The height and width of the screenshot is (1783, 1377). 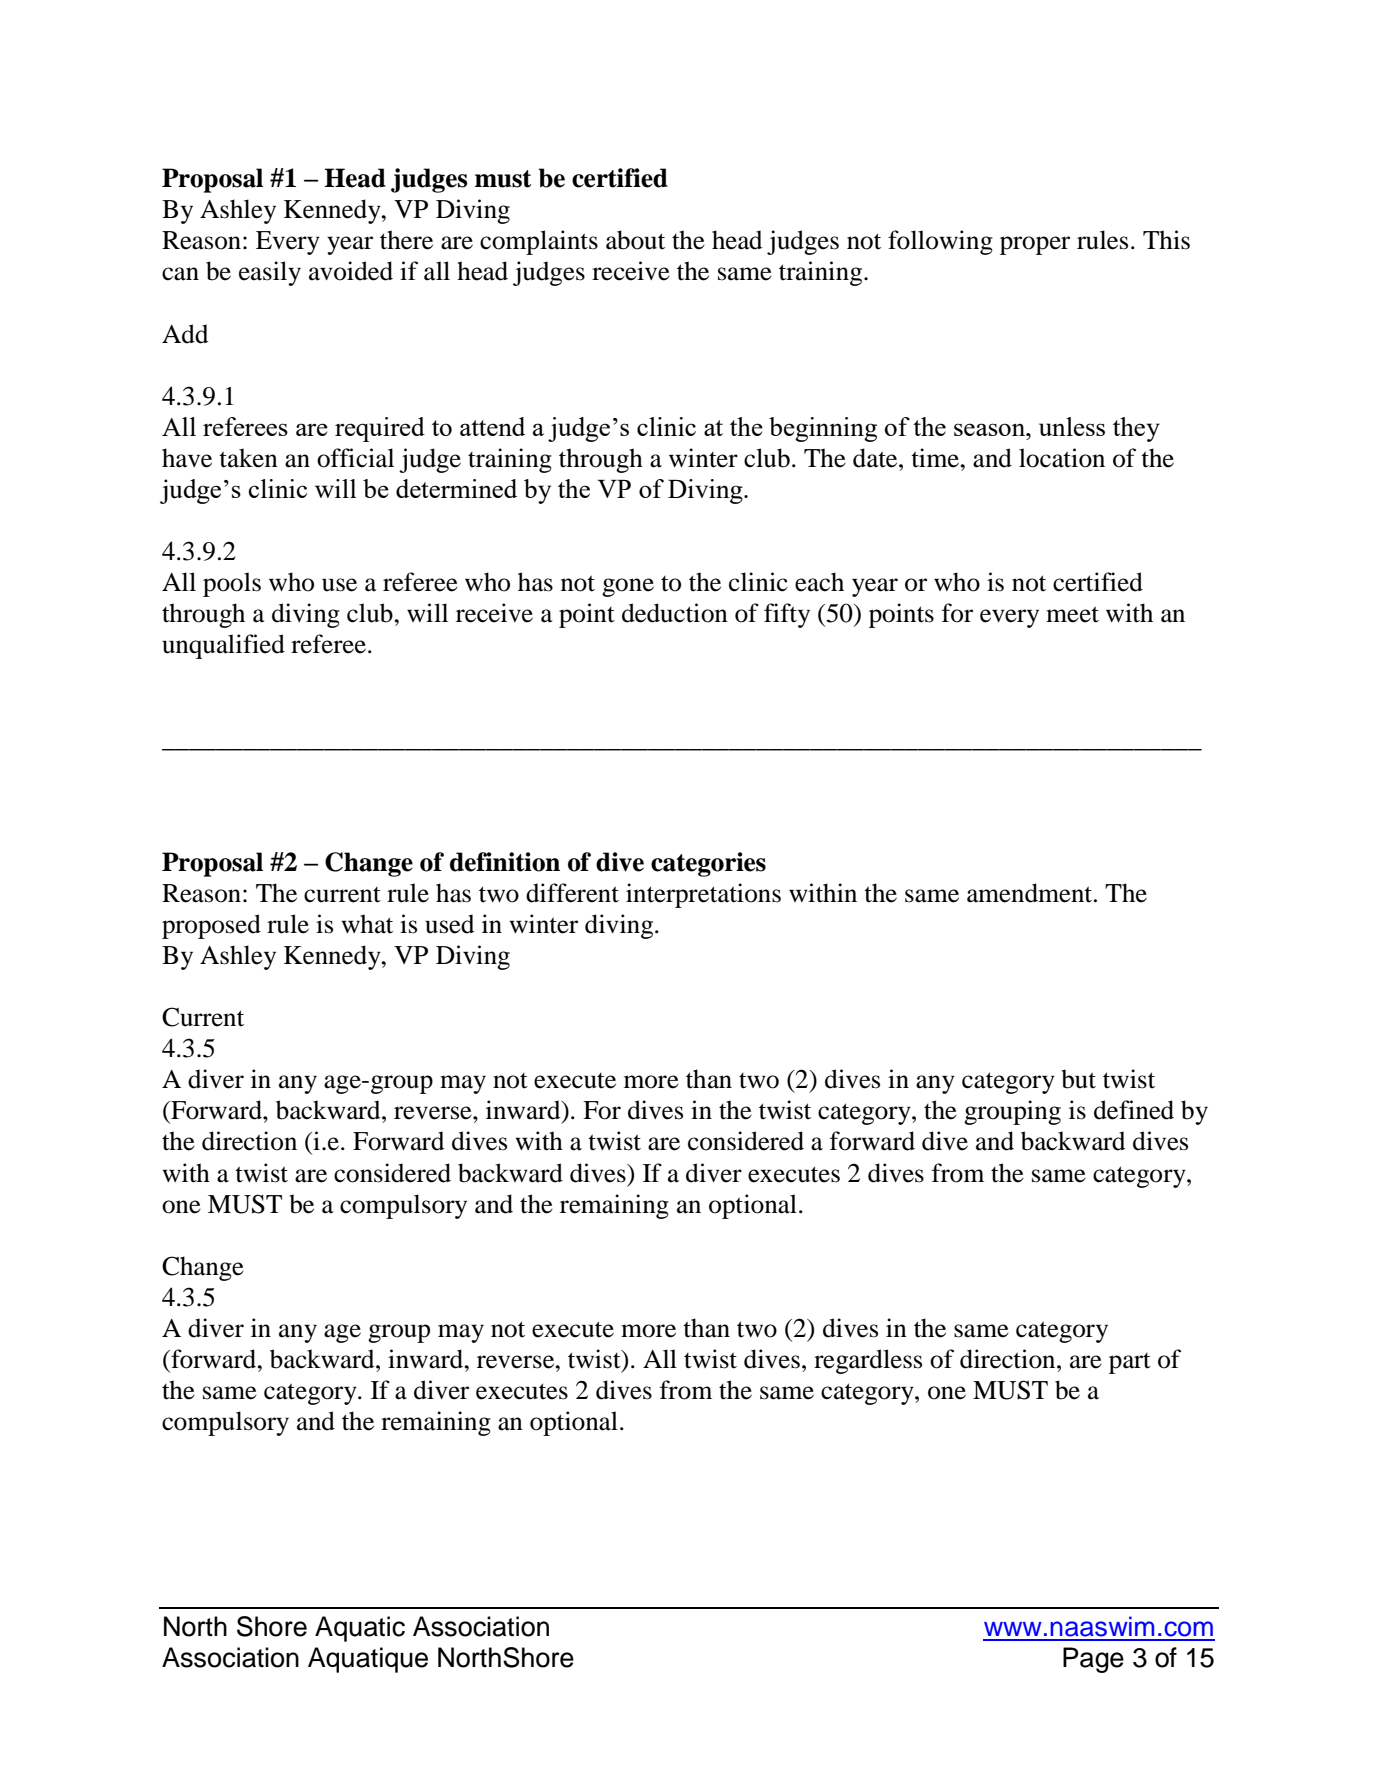 I want to click on regardless, so click(x=868, y=1361).
